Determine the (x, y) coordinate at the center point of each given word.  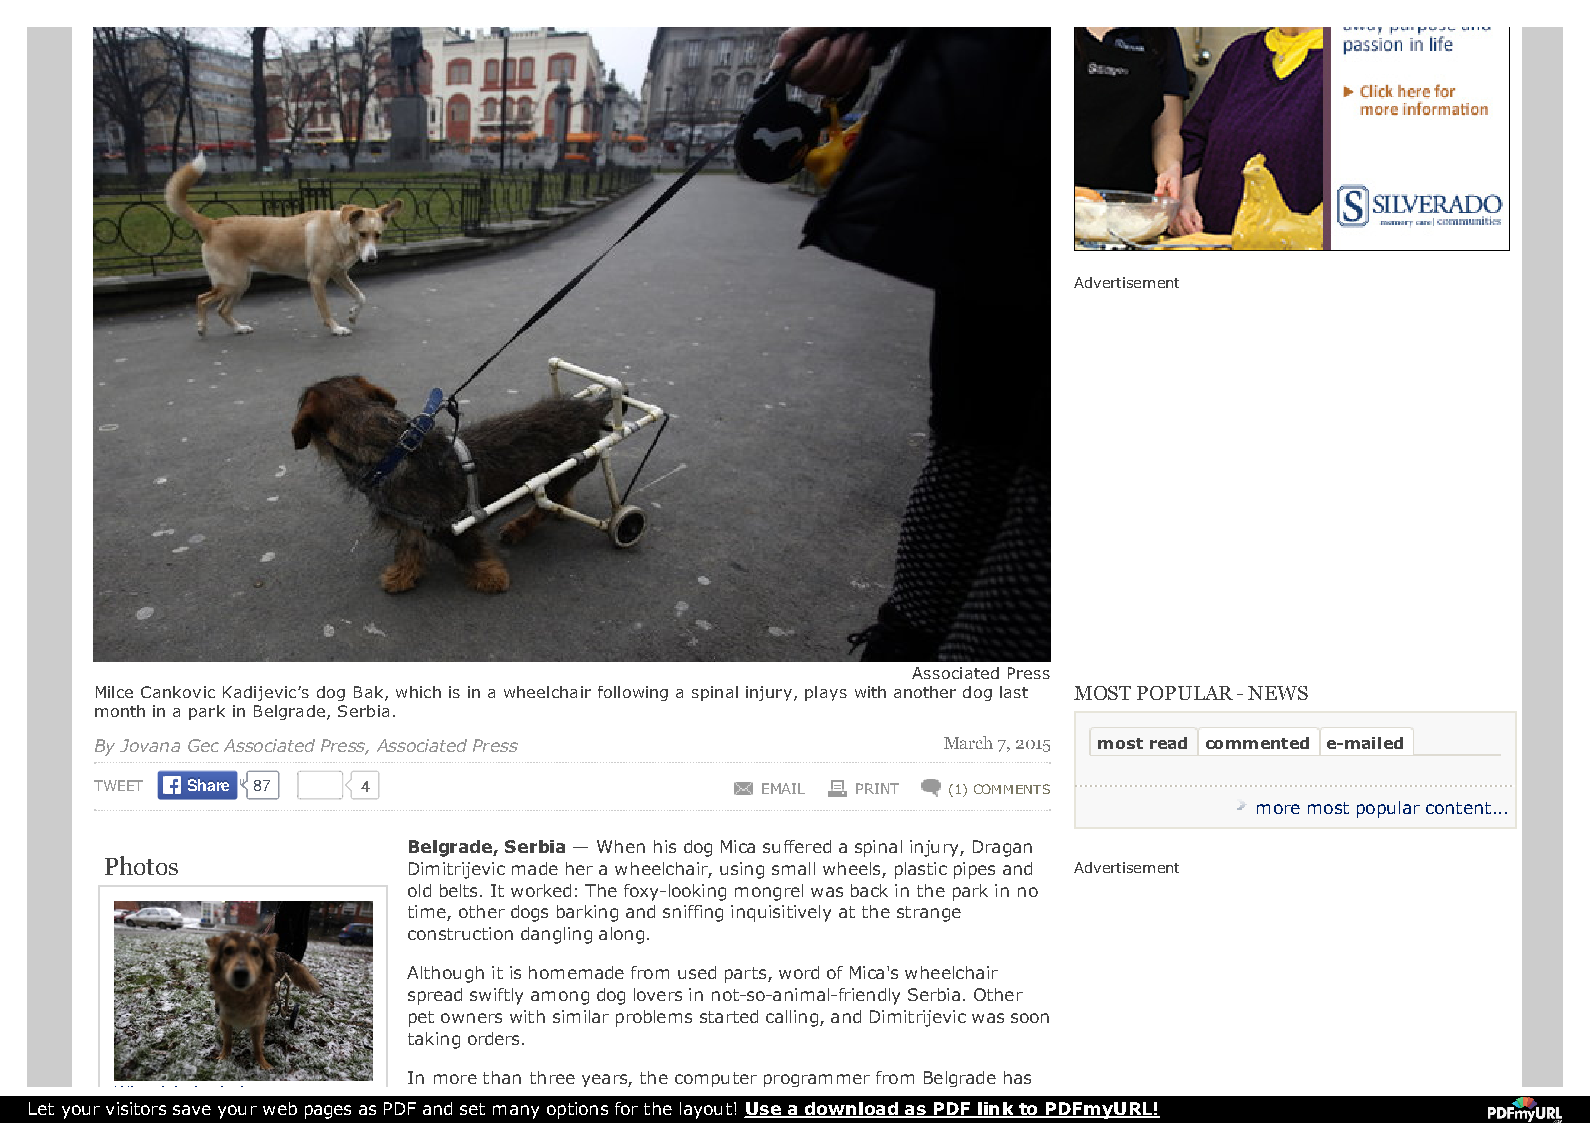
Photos (141, 865)
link (996, 1110)
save (192, 1110)
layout (706, 1110)
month (120, 711)
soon (1030, 1018)
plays (826, 693)
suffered (797, 846)
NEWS (1278, 693)
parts (747, 975)
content (1458, 808)
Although (445, 974)
